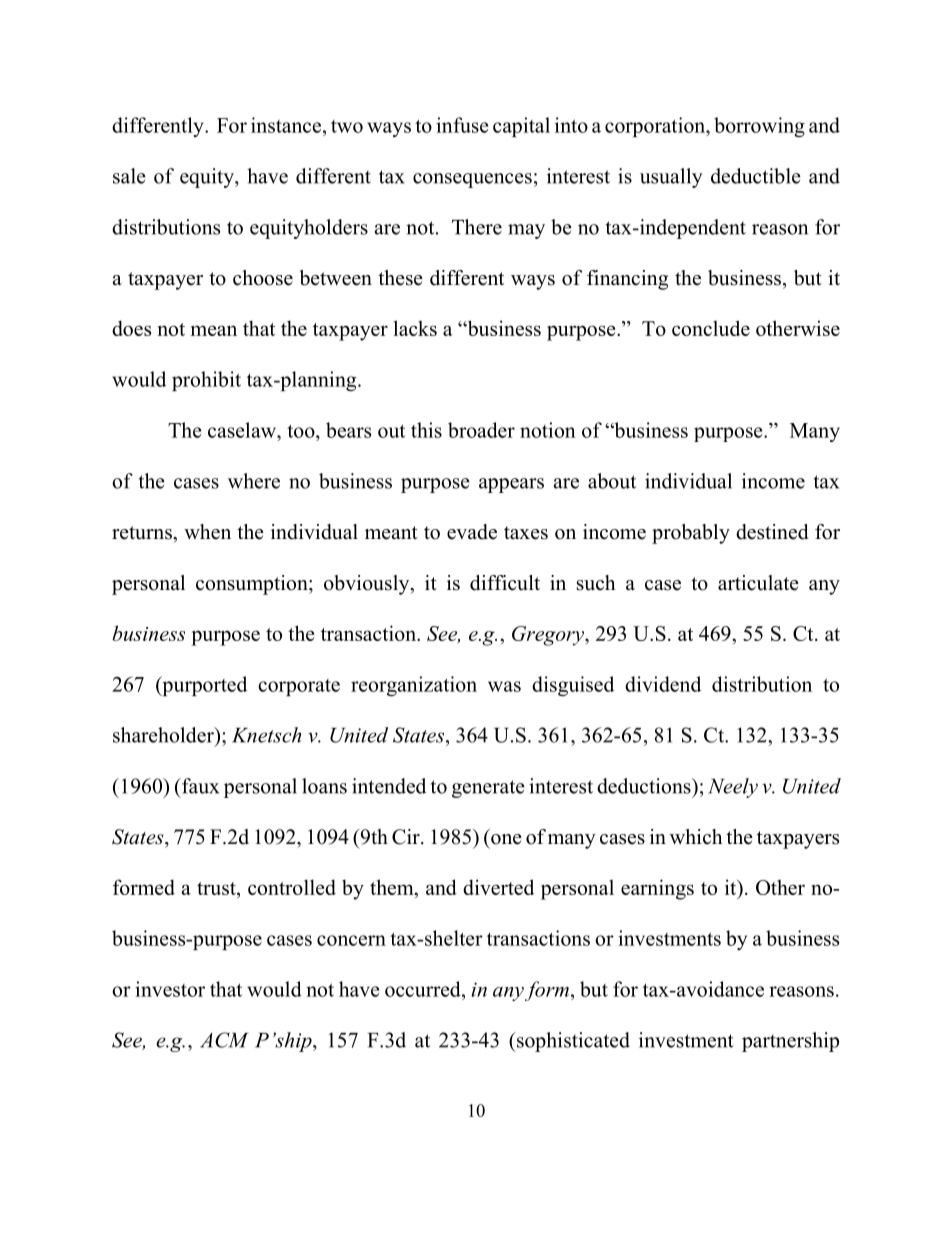 This page has width=952, height=1233. Describe the element at coordinates (462, 125) in the page. I see `infuse` at that location.
